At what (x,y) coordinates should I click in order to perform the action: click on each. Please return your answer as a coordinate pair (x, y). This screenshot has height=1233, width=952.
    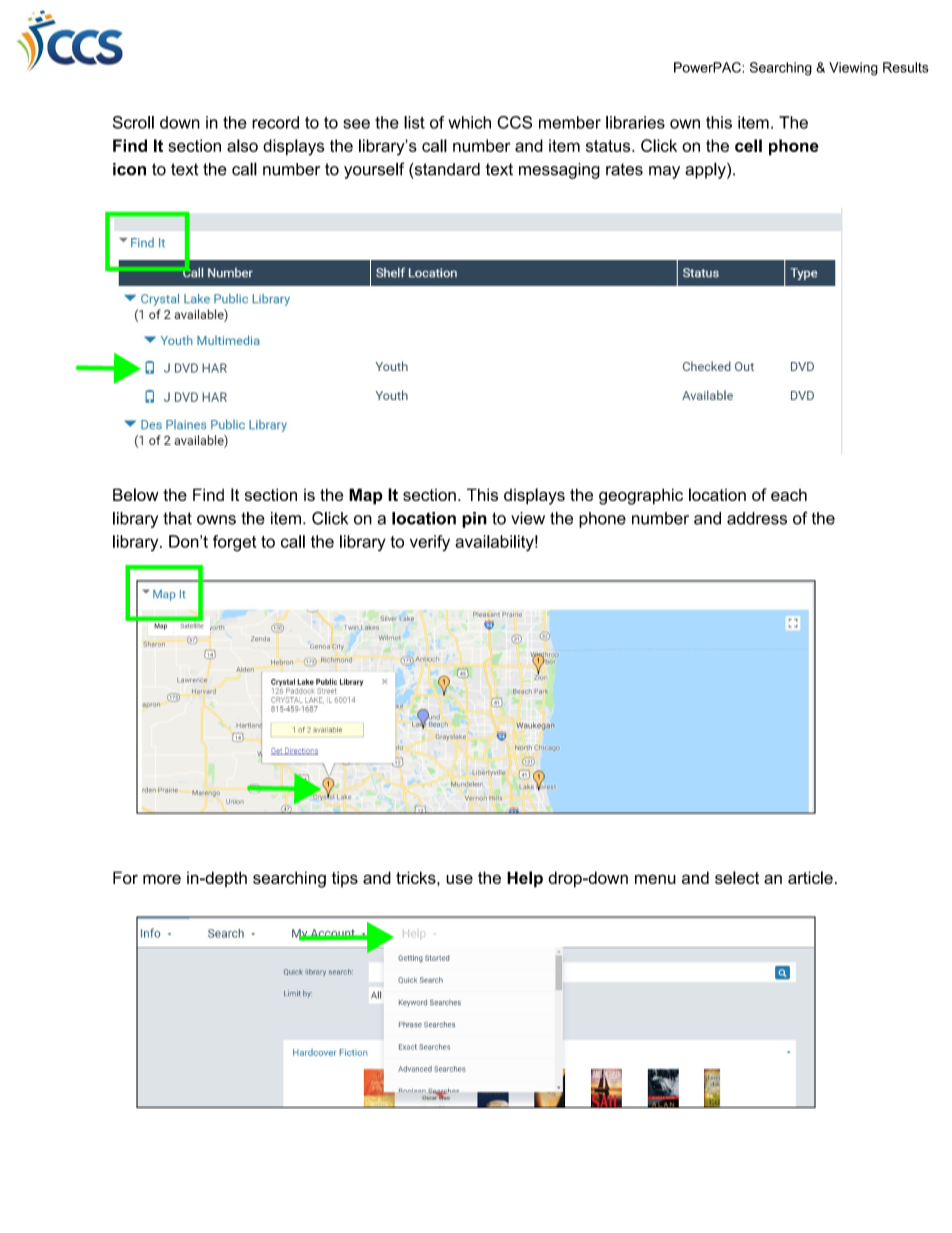
    Looking at the image, I should click on (789, 495).
